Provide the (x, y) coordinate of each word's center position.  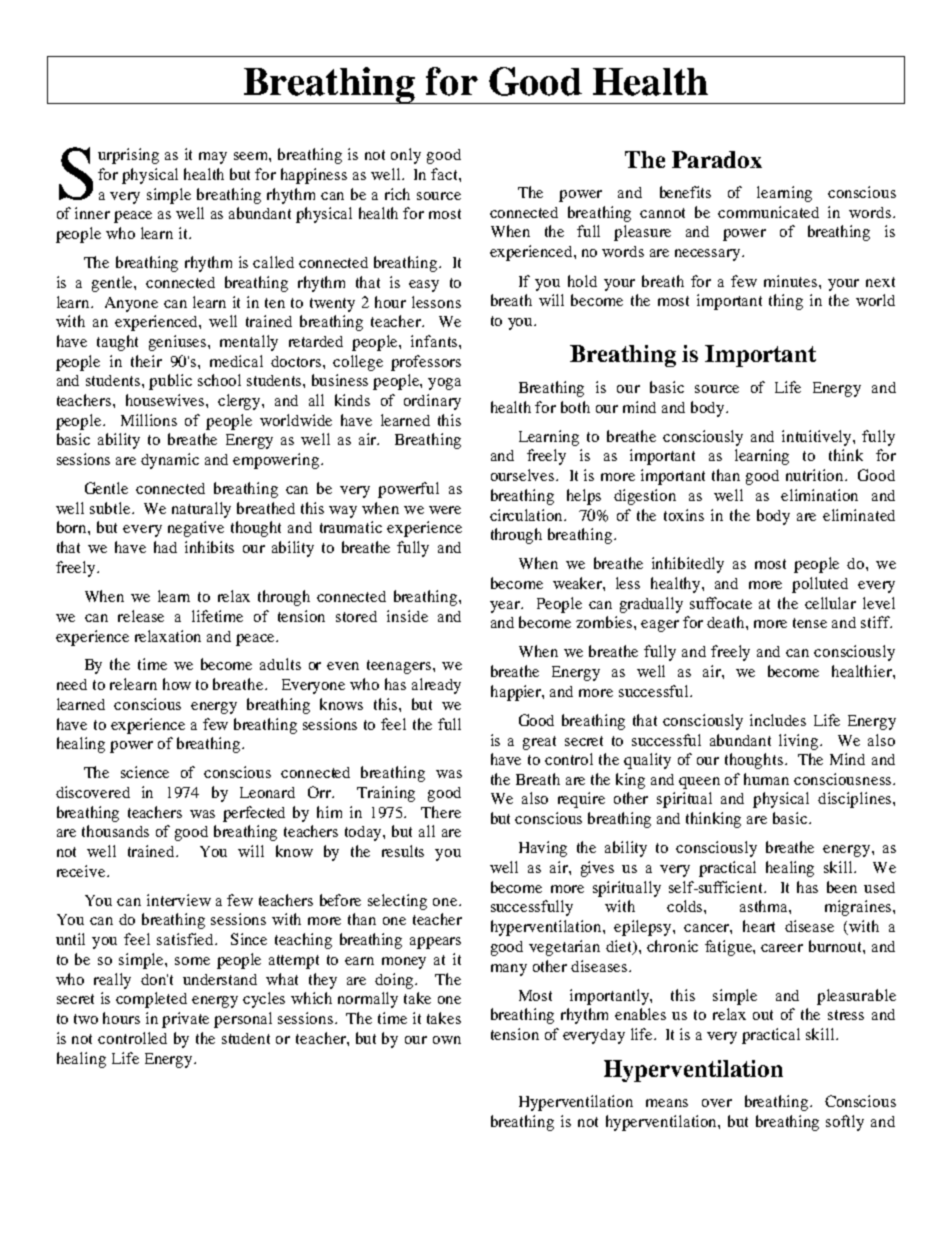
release (141, 616)
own (447, 1040)
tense (810, 623)
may (213, 158)
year (506, 607)
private (185, 1020)
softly (845, 1123)
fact (445, 174)
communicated (768, 212)
